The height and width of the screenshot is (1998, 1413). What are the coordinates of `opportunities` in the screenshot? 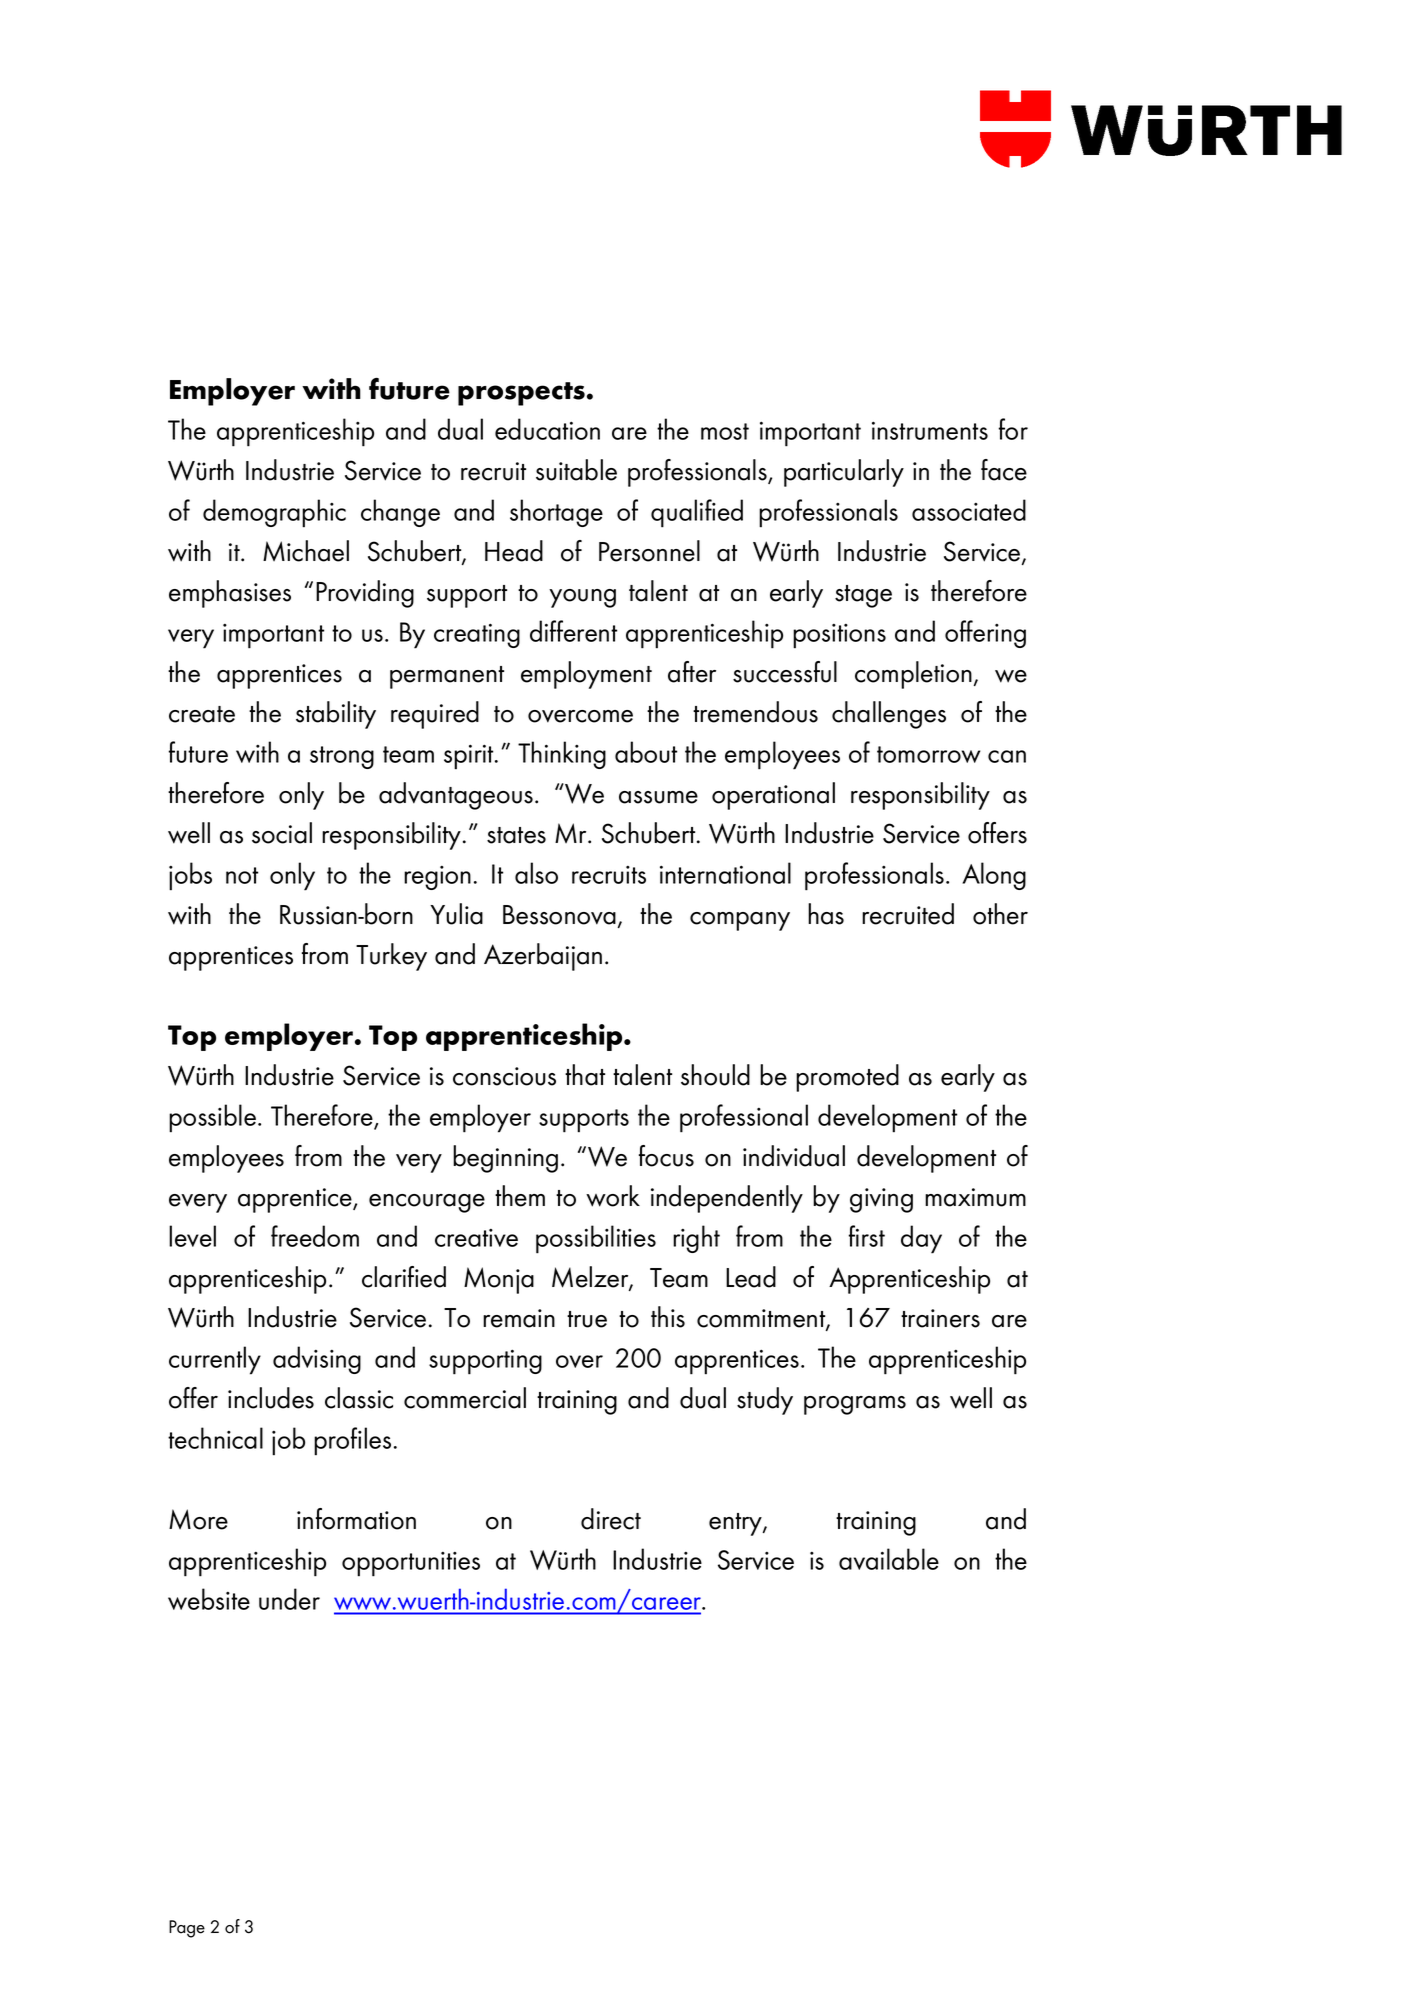 It's located at (411, 1564).
